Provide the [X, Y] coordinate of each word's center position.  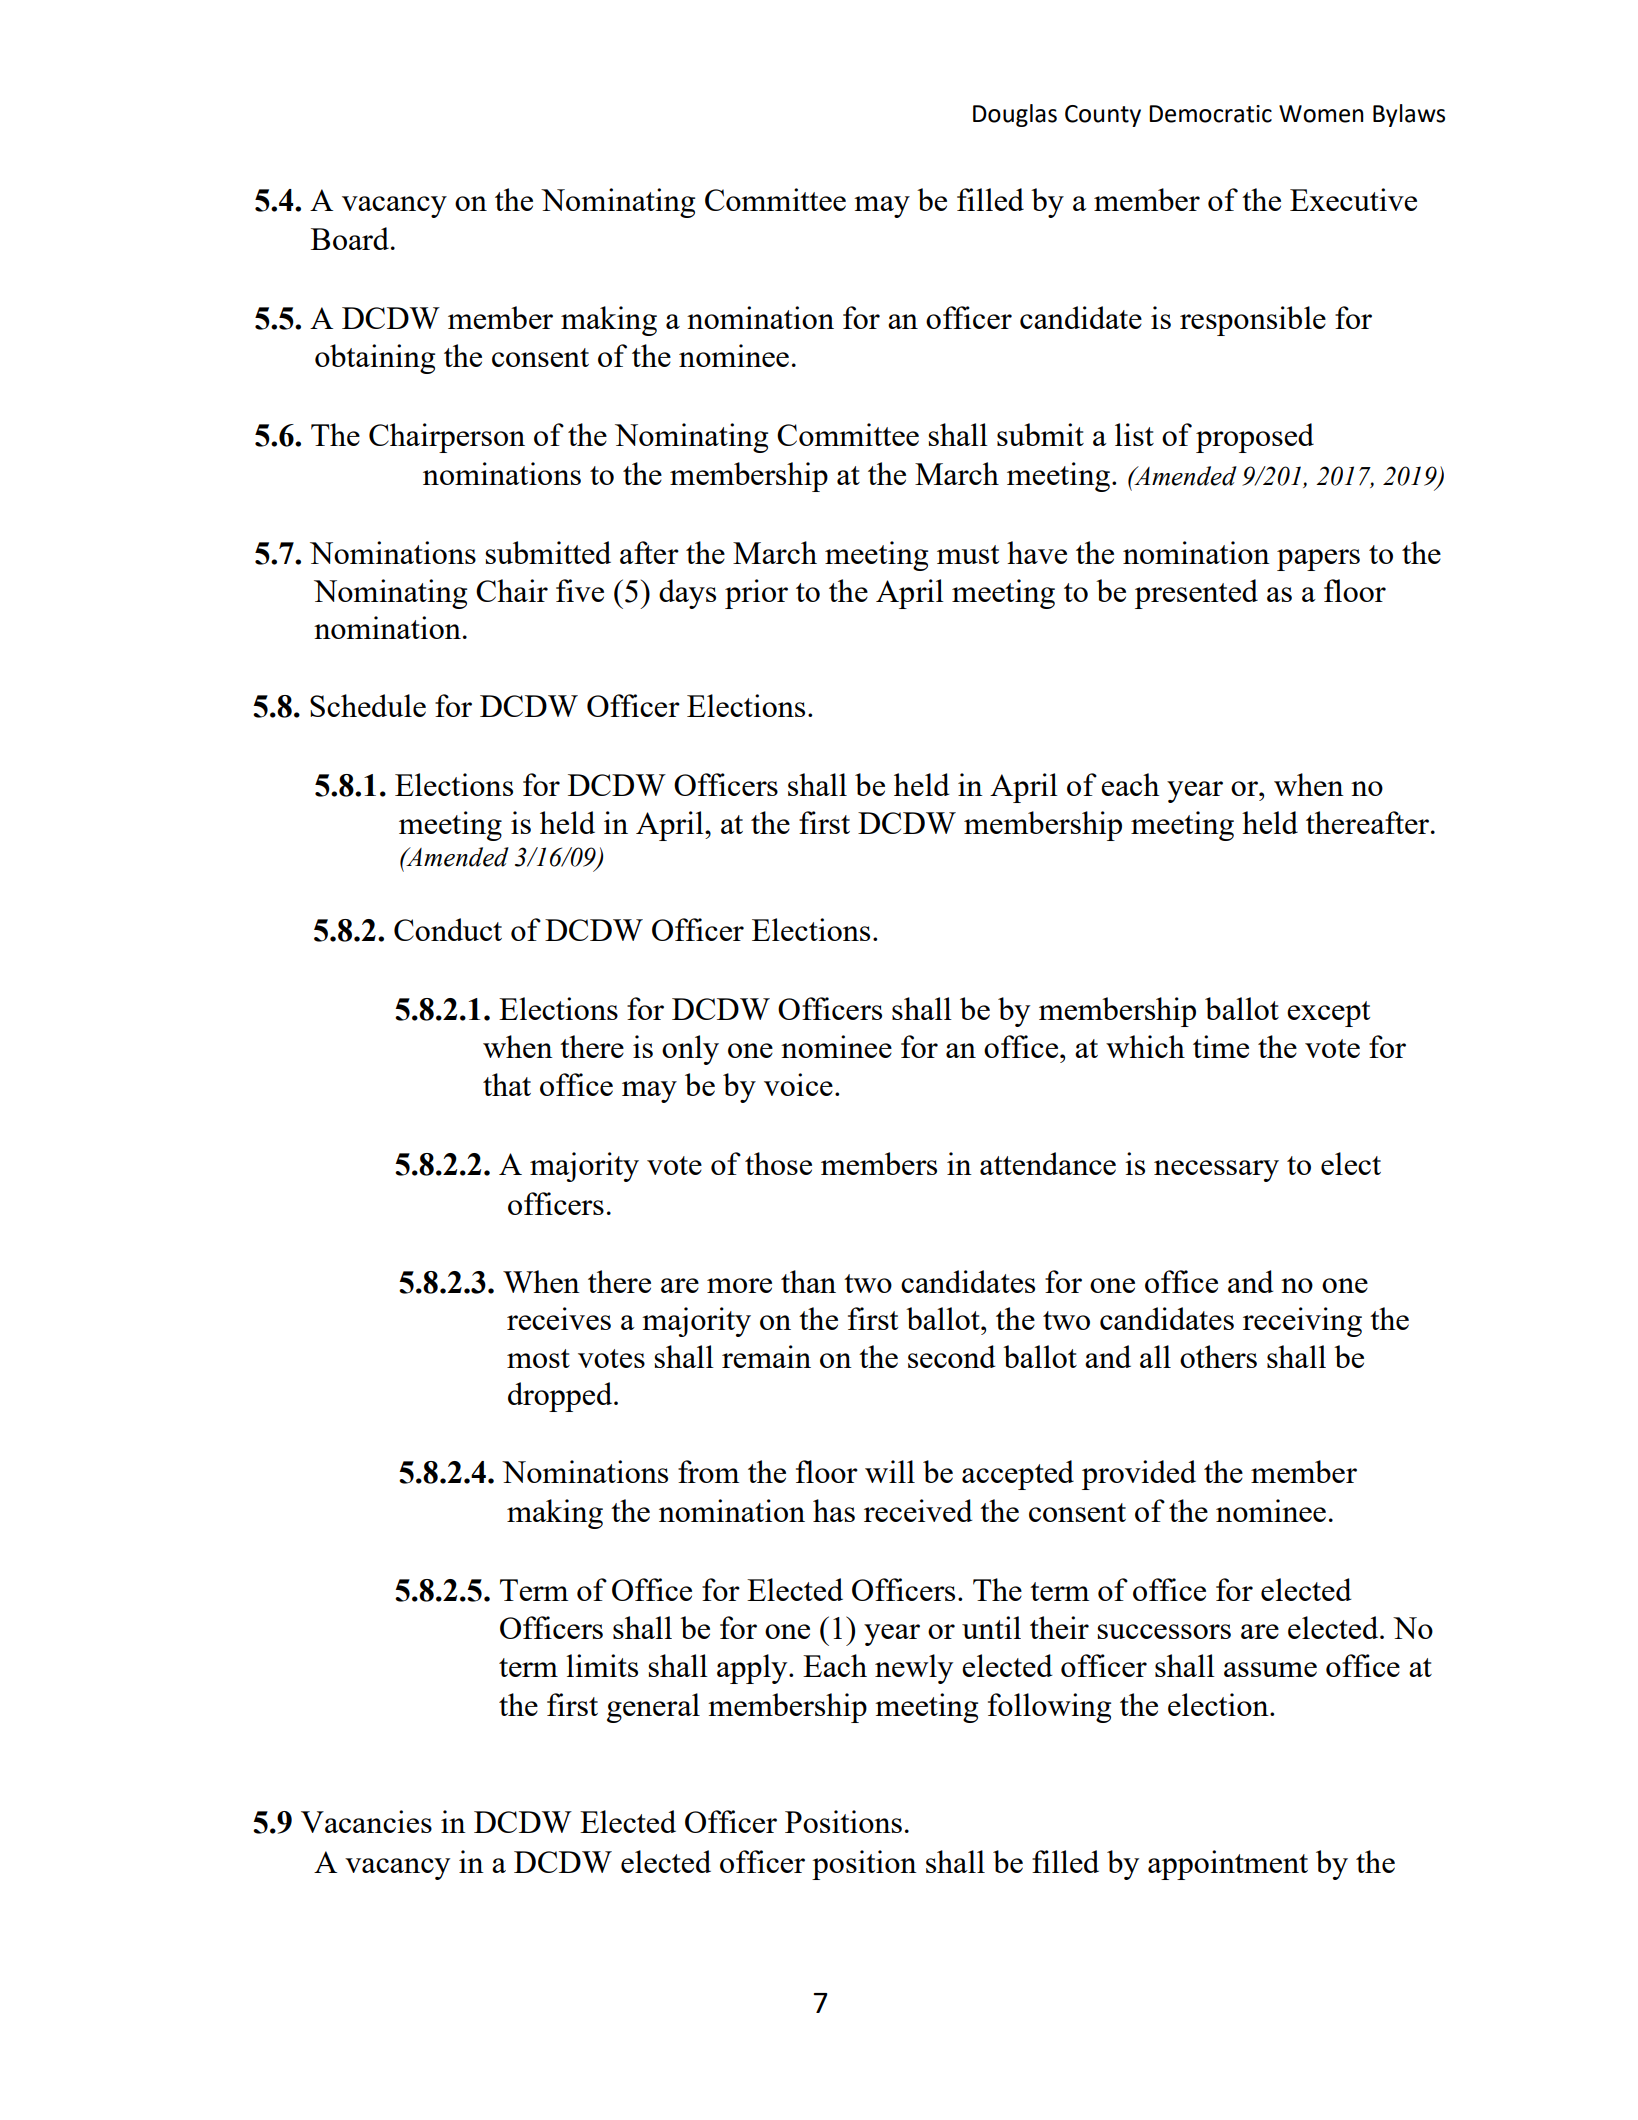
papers [1318, 560]
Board [350, 238]
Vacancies [366, 1821]
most [538, 1358]
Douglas [1015, 115]
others [1218, 1356]
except [1328, 1014]
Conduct [448, 929]
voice [798, 1084]
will [890, 1471]
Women [1321, 114]
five [580, 590]
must [968, 554]
